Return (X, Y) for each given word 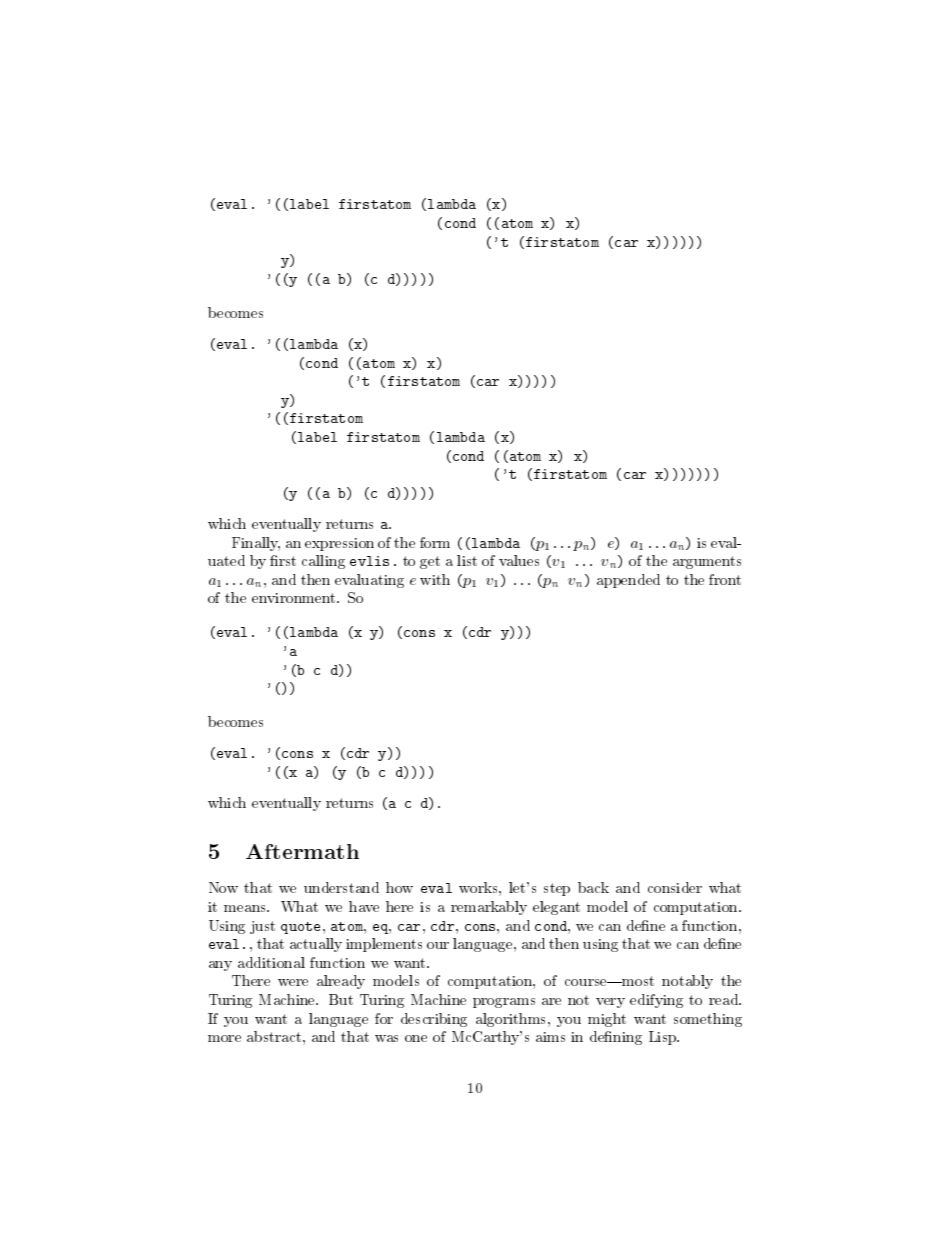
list (467, 560)
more (224, 1038)
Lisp (664, 1038)
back (593, 887)
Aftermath (302, 851)
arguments (707, 562)
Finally (256, 544)
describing (434, 1020)
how (399, 887)
